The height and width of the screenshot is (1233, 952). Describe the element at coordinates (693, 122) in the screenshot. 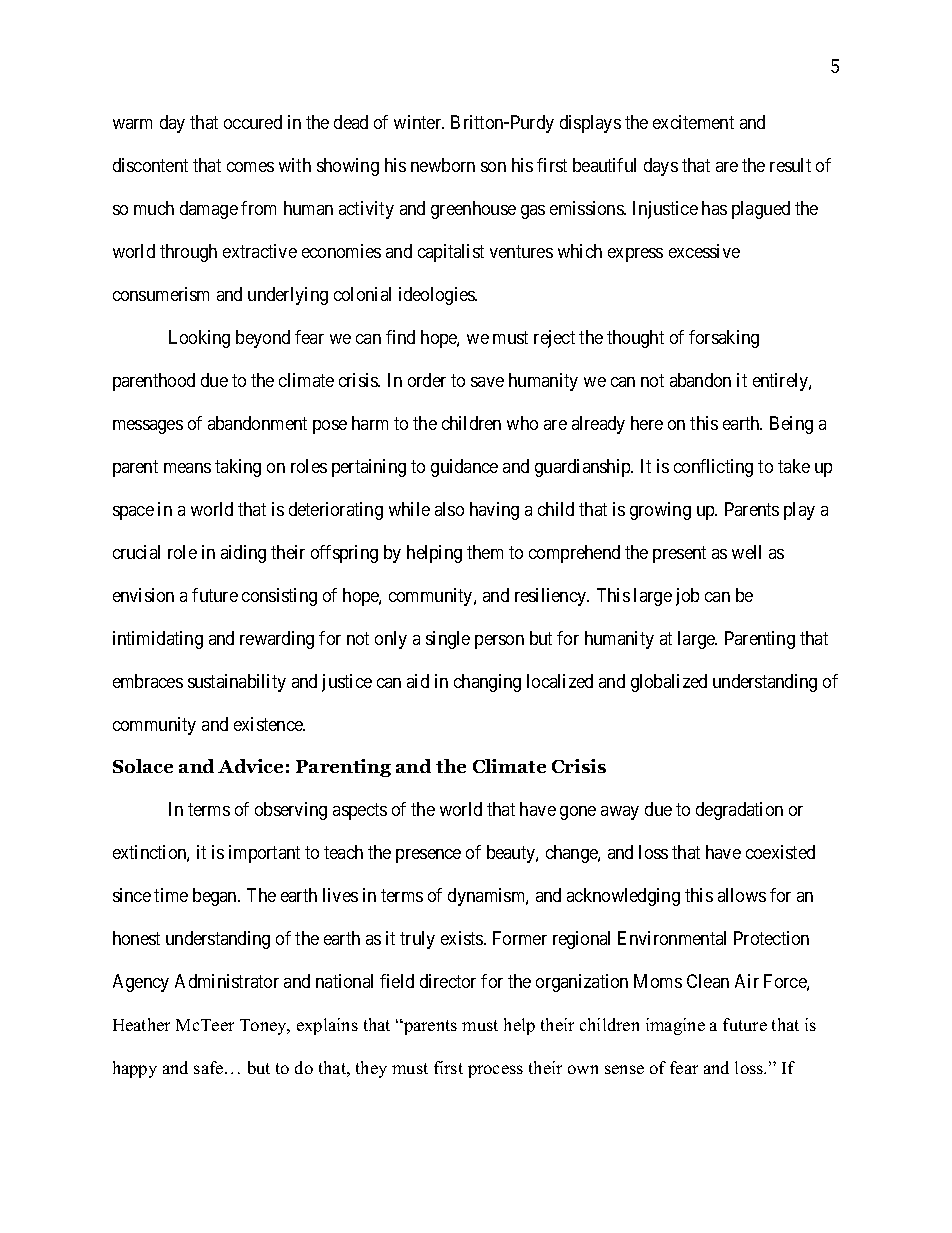

I see `excitement` at that location.
